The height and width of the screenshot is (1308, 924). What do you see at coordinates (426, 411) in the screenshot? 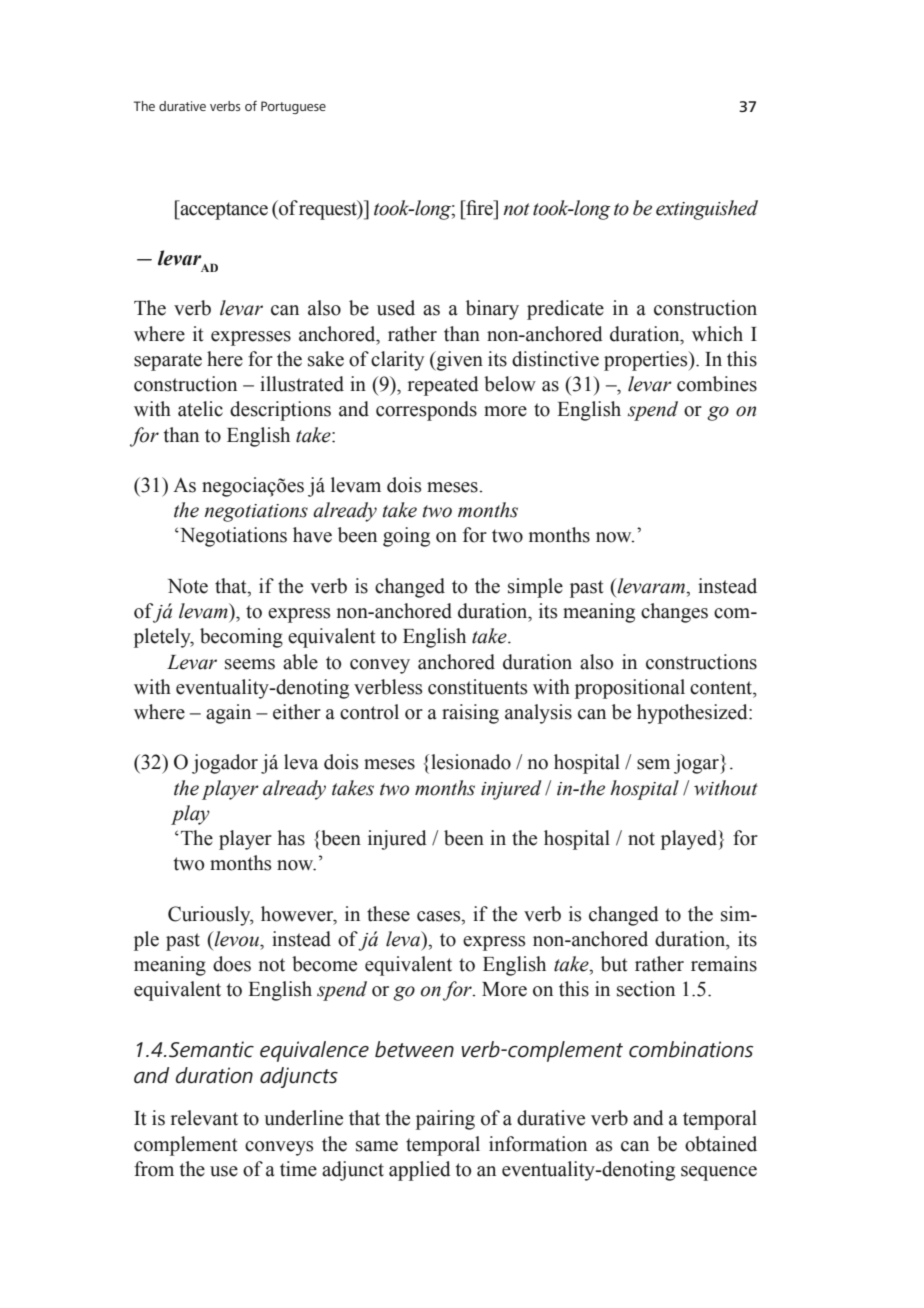
I see `corresponds` at bounding box center [426, 411].
